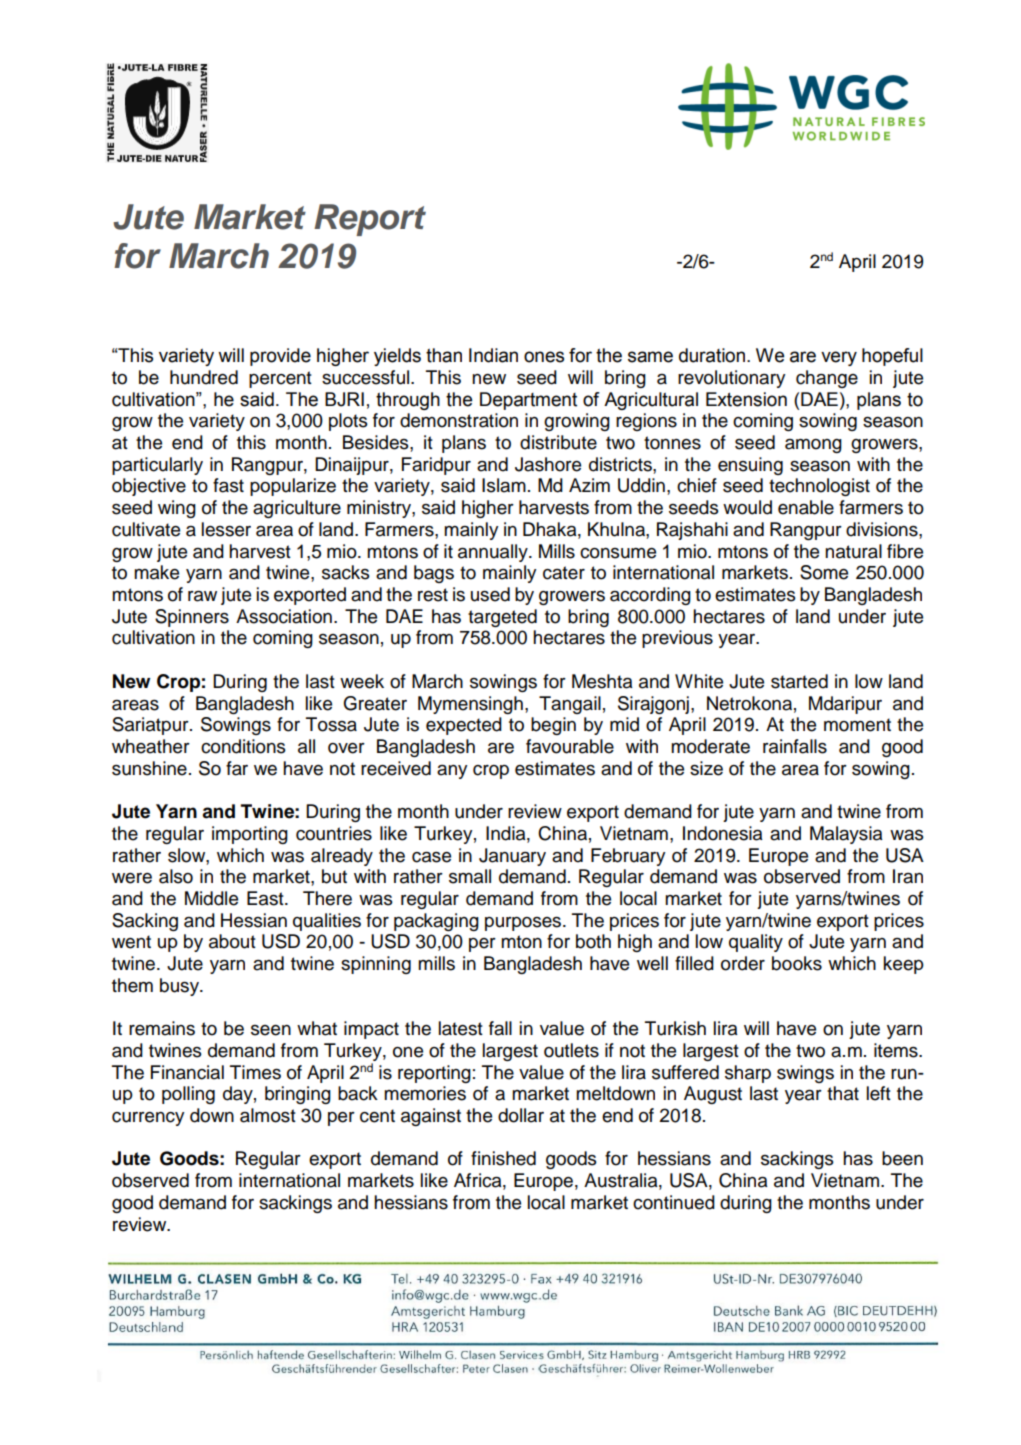  I want to click on finished, so click(503, 1158).
